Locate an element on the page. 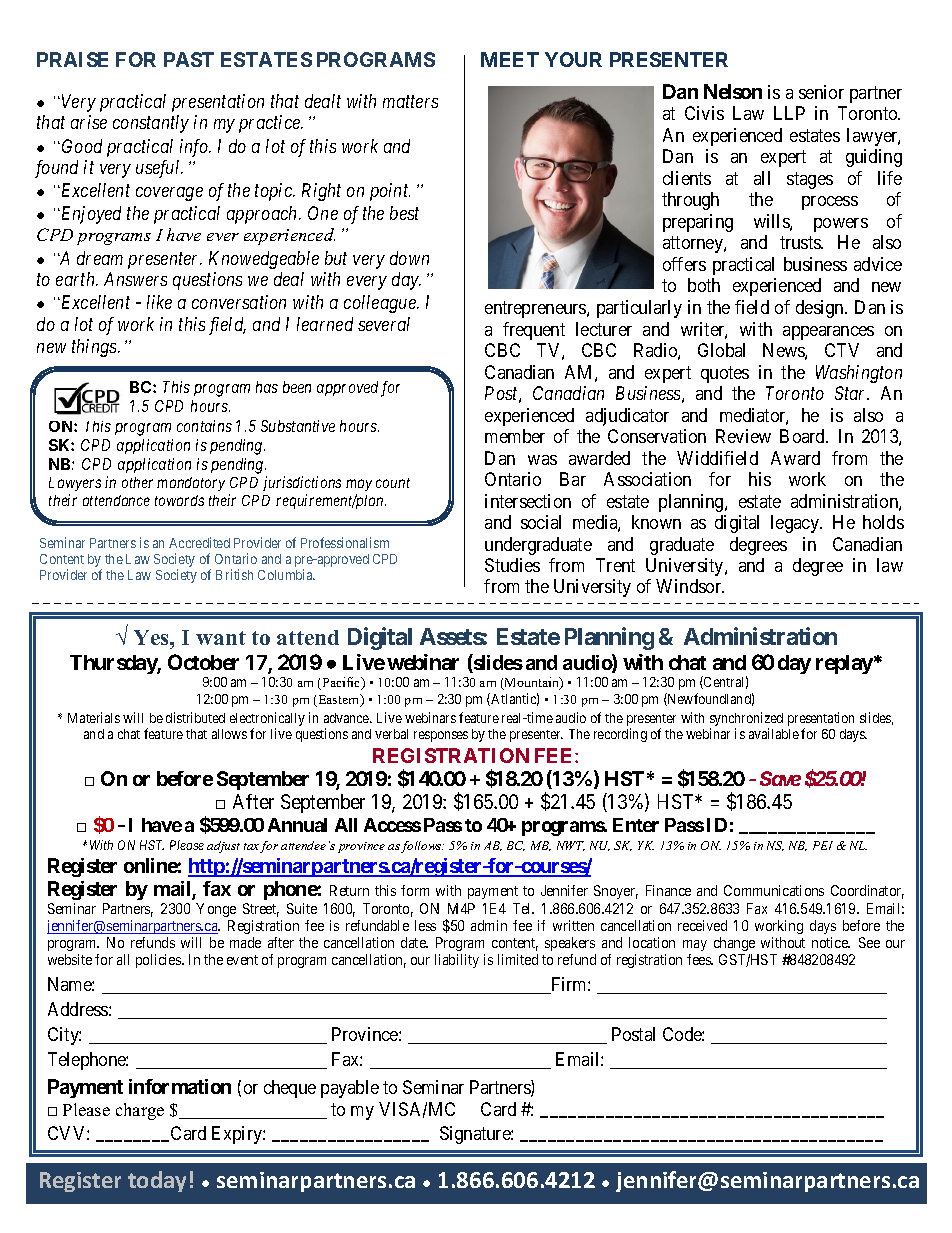 This page has width=952, height=1233. intersection is located at coordinates (528, 501).
